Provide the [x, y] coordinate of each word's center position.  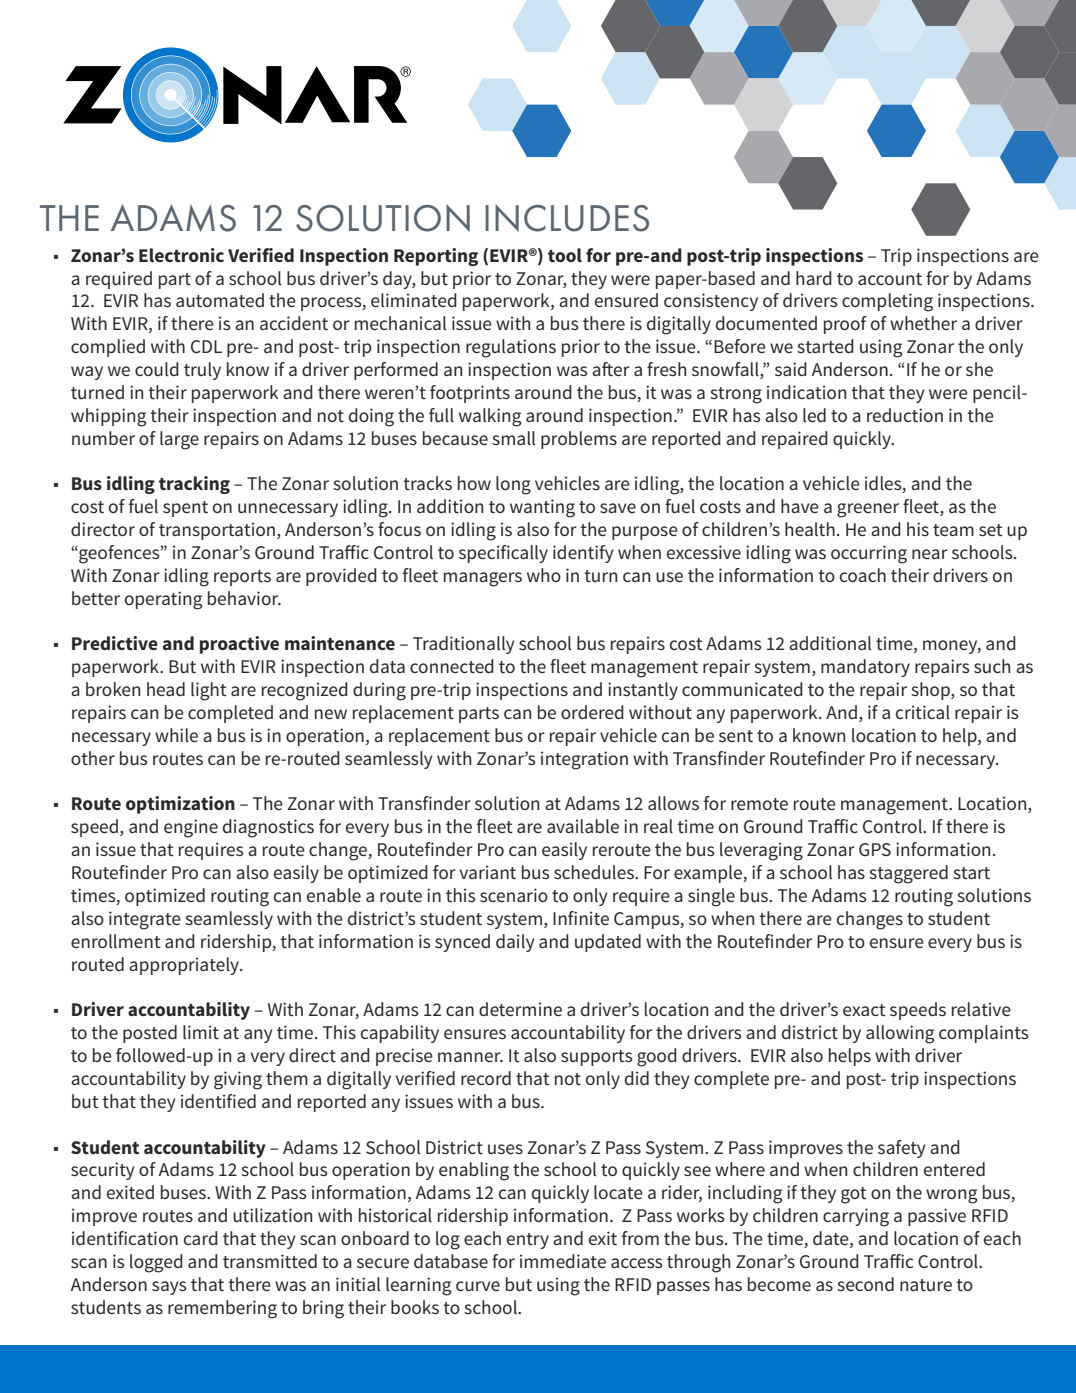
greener [868, 510]
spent [185, 509]
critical [923, 712]
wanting [542, 508]
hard [814, 278]
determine [520, 1009]
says [169, 1288]
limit [201, 1032]
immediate [563, 1261]
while [176, 735]
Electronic [181, 255]
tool [565, 255]
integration [584, 760]
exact [864, 1010]
